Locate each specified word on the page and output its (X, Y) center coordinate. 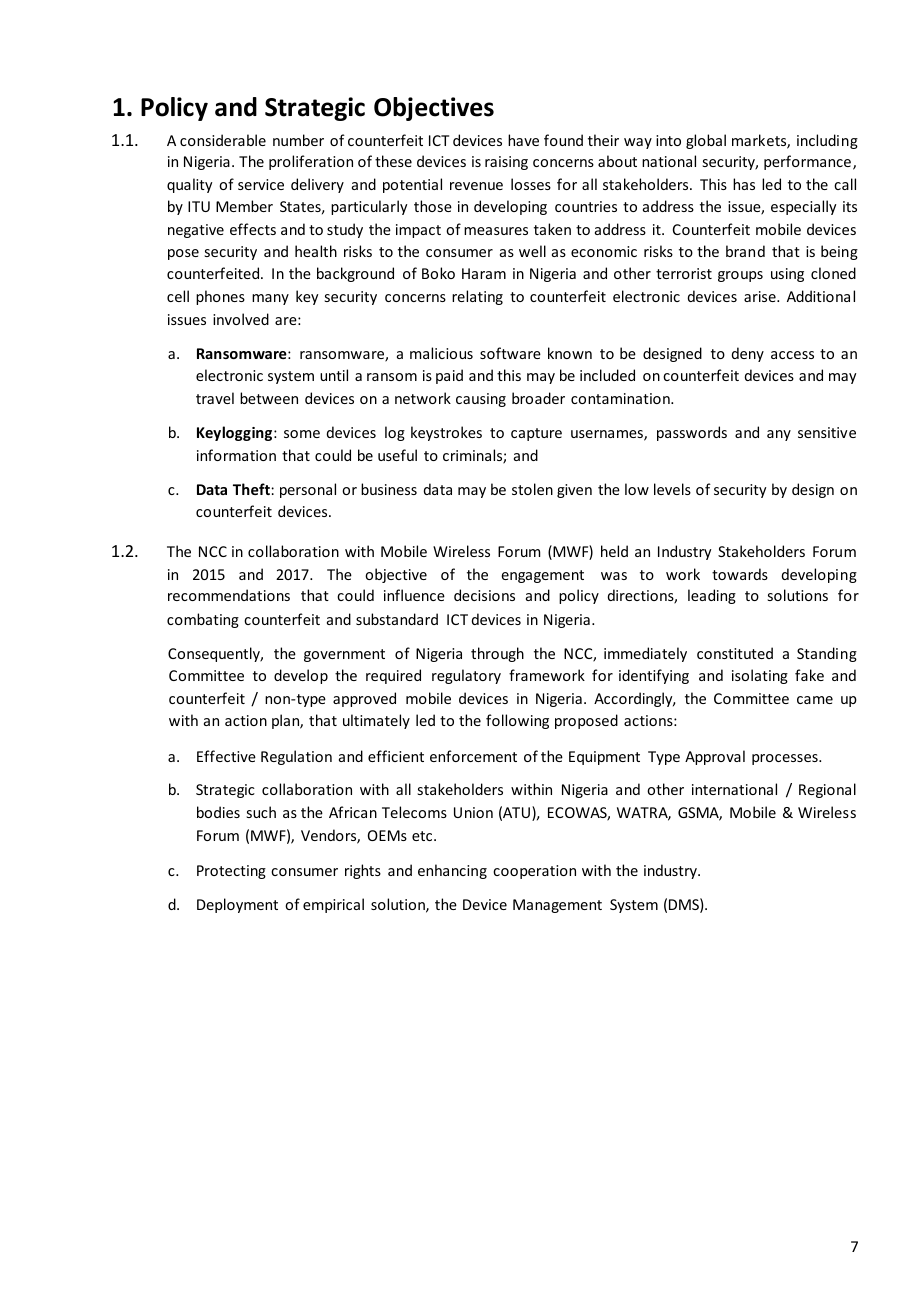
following (517, 721)
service (261, 184)
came (815, 700)
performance (809, 162)
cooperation (534, 872)
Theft (252, 489)
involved (241, 319)
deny (748, 354)
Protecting (231, 872)
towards (740, 574)
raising (506, 163)
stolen (532, 489)
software (510, 353)
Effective (226, 756)
